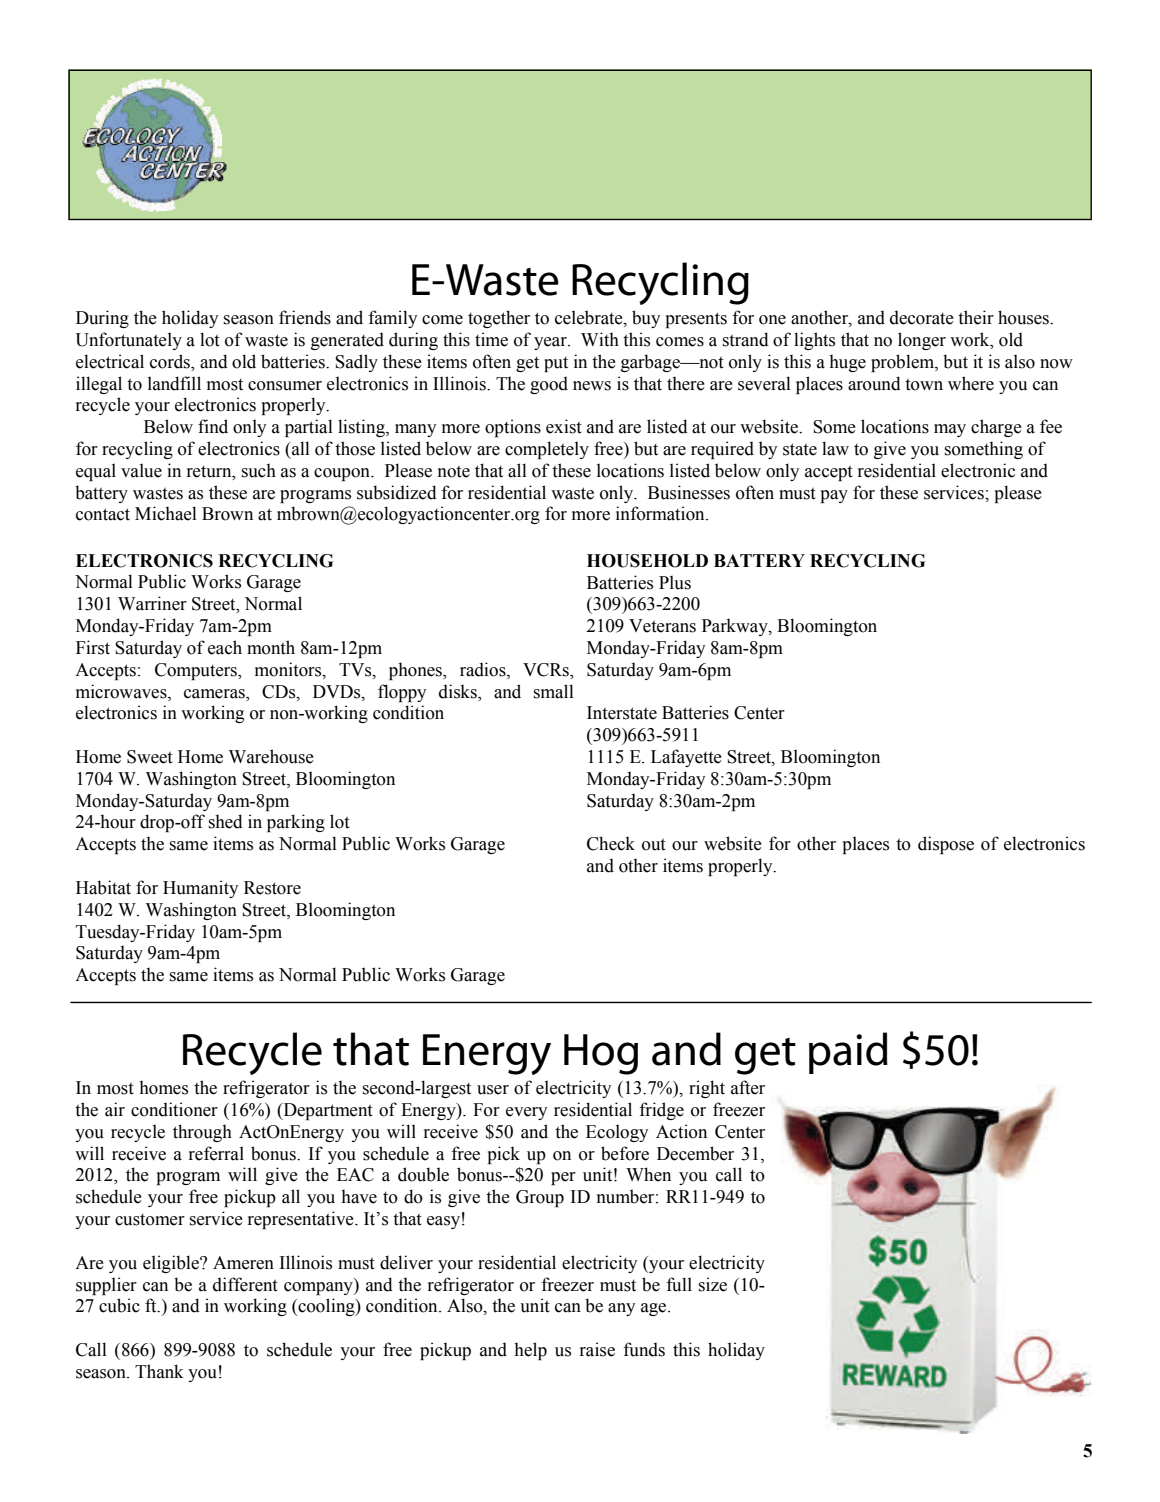  I want to click on Sweet, so click(150, 757).
